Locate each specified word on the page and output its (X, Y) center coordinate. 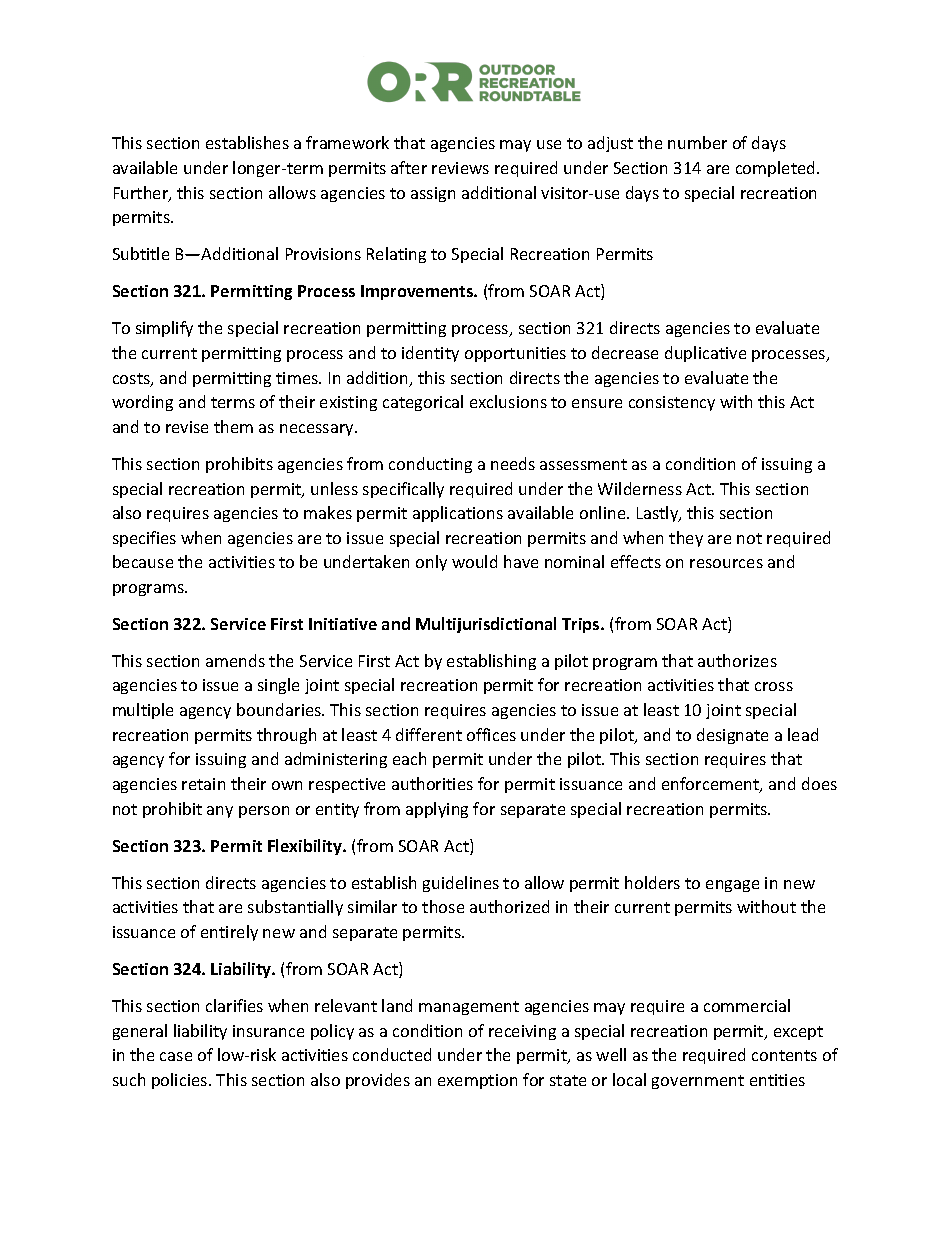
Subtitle (141, 253)
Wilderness (640, 488)
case (176, 1056)
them (233, 426)
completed (777, 169)
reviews (460, 168)
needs (513, 463)
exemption (477, 1081)
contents (784, 1055)
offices (491, 734)
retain (203, 784)
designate (732, 736)
